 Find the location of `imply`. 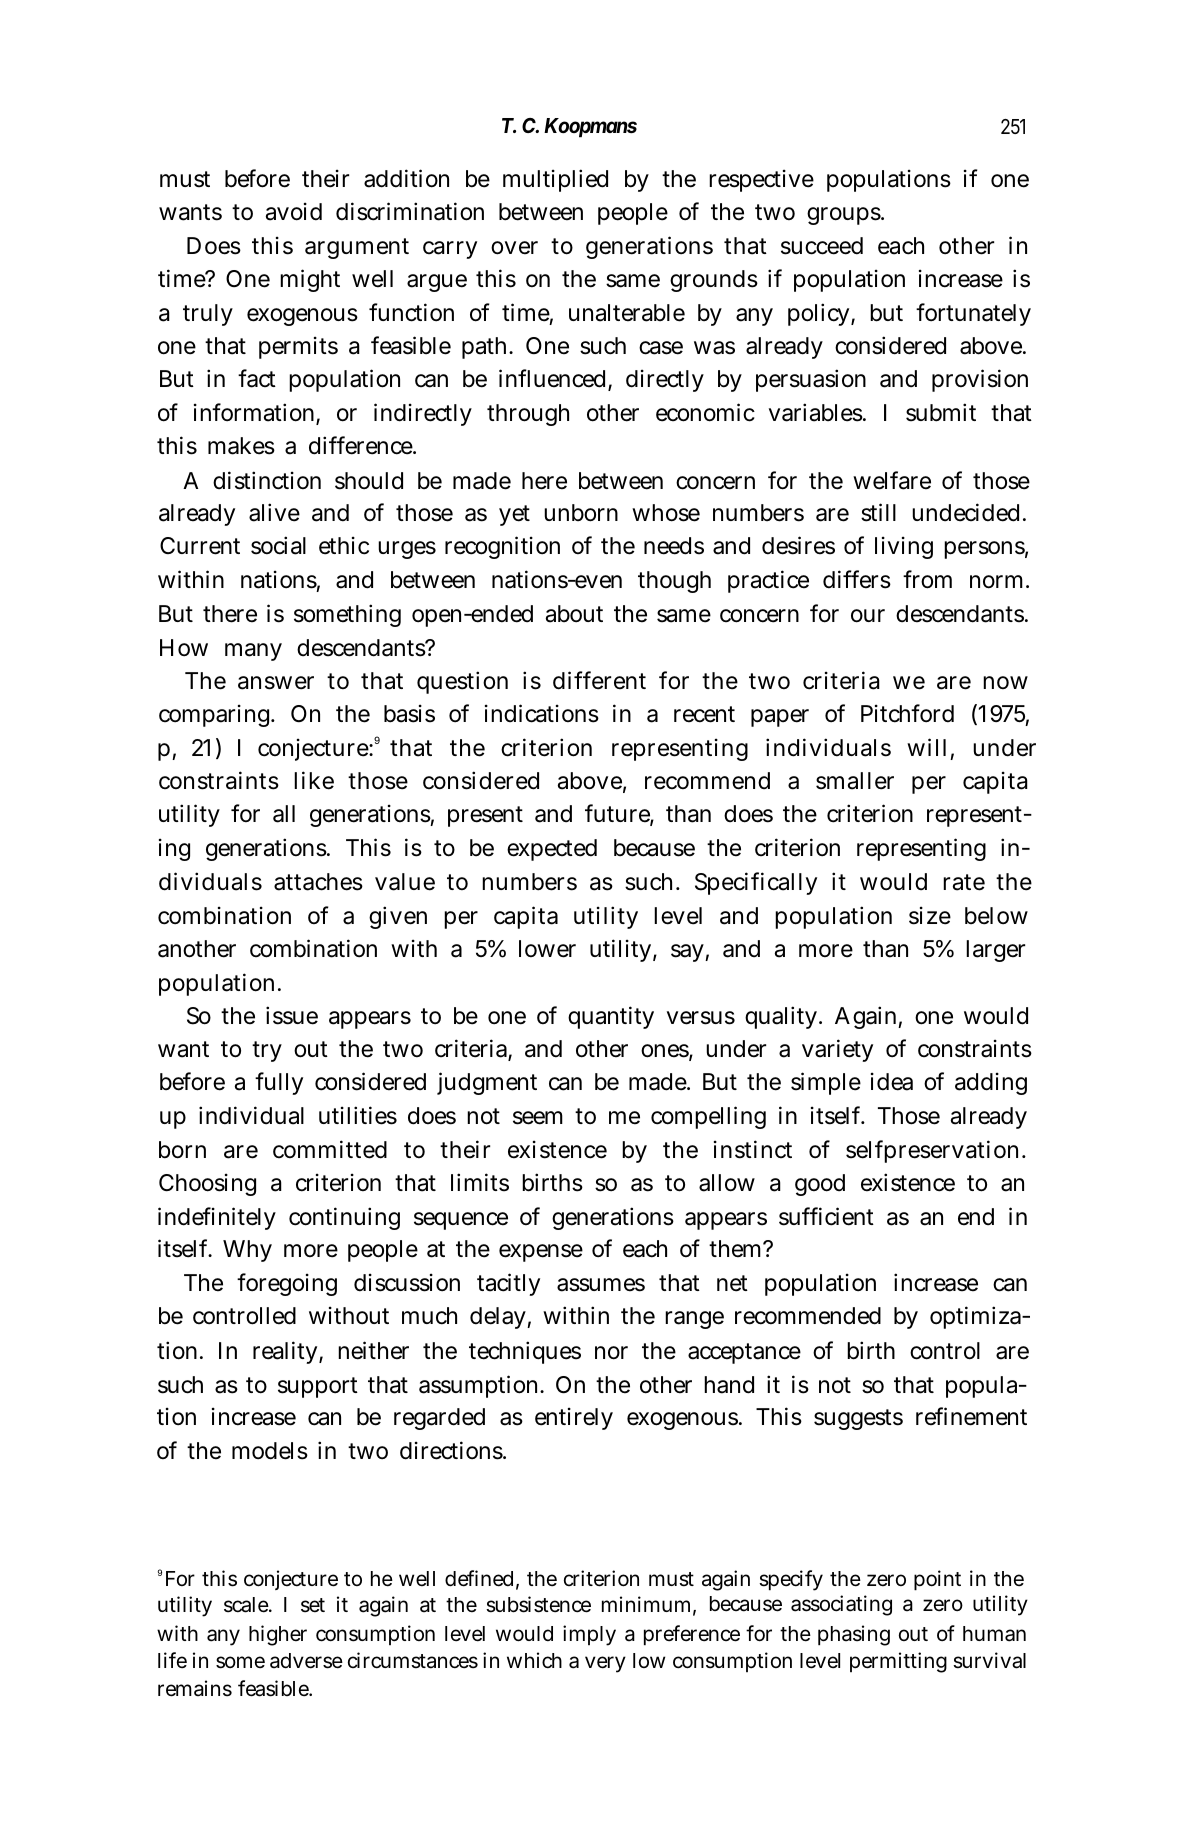

imply is located at coordinates (589, 1635).
